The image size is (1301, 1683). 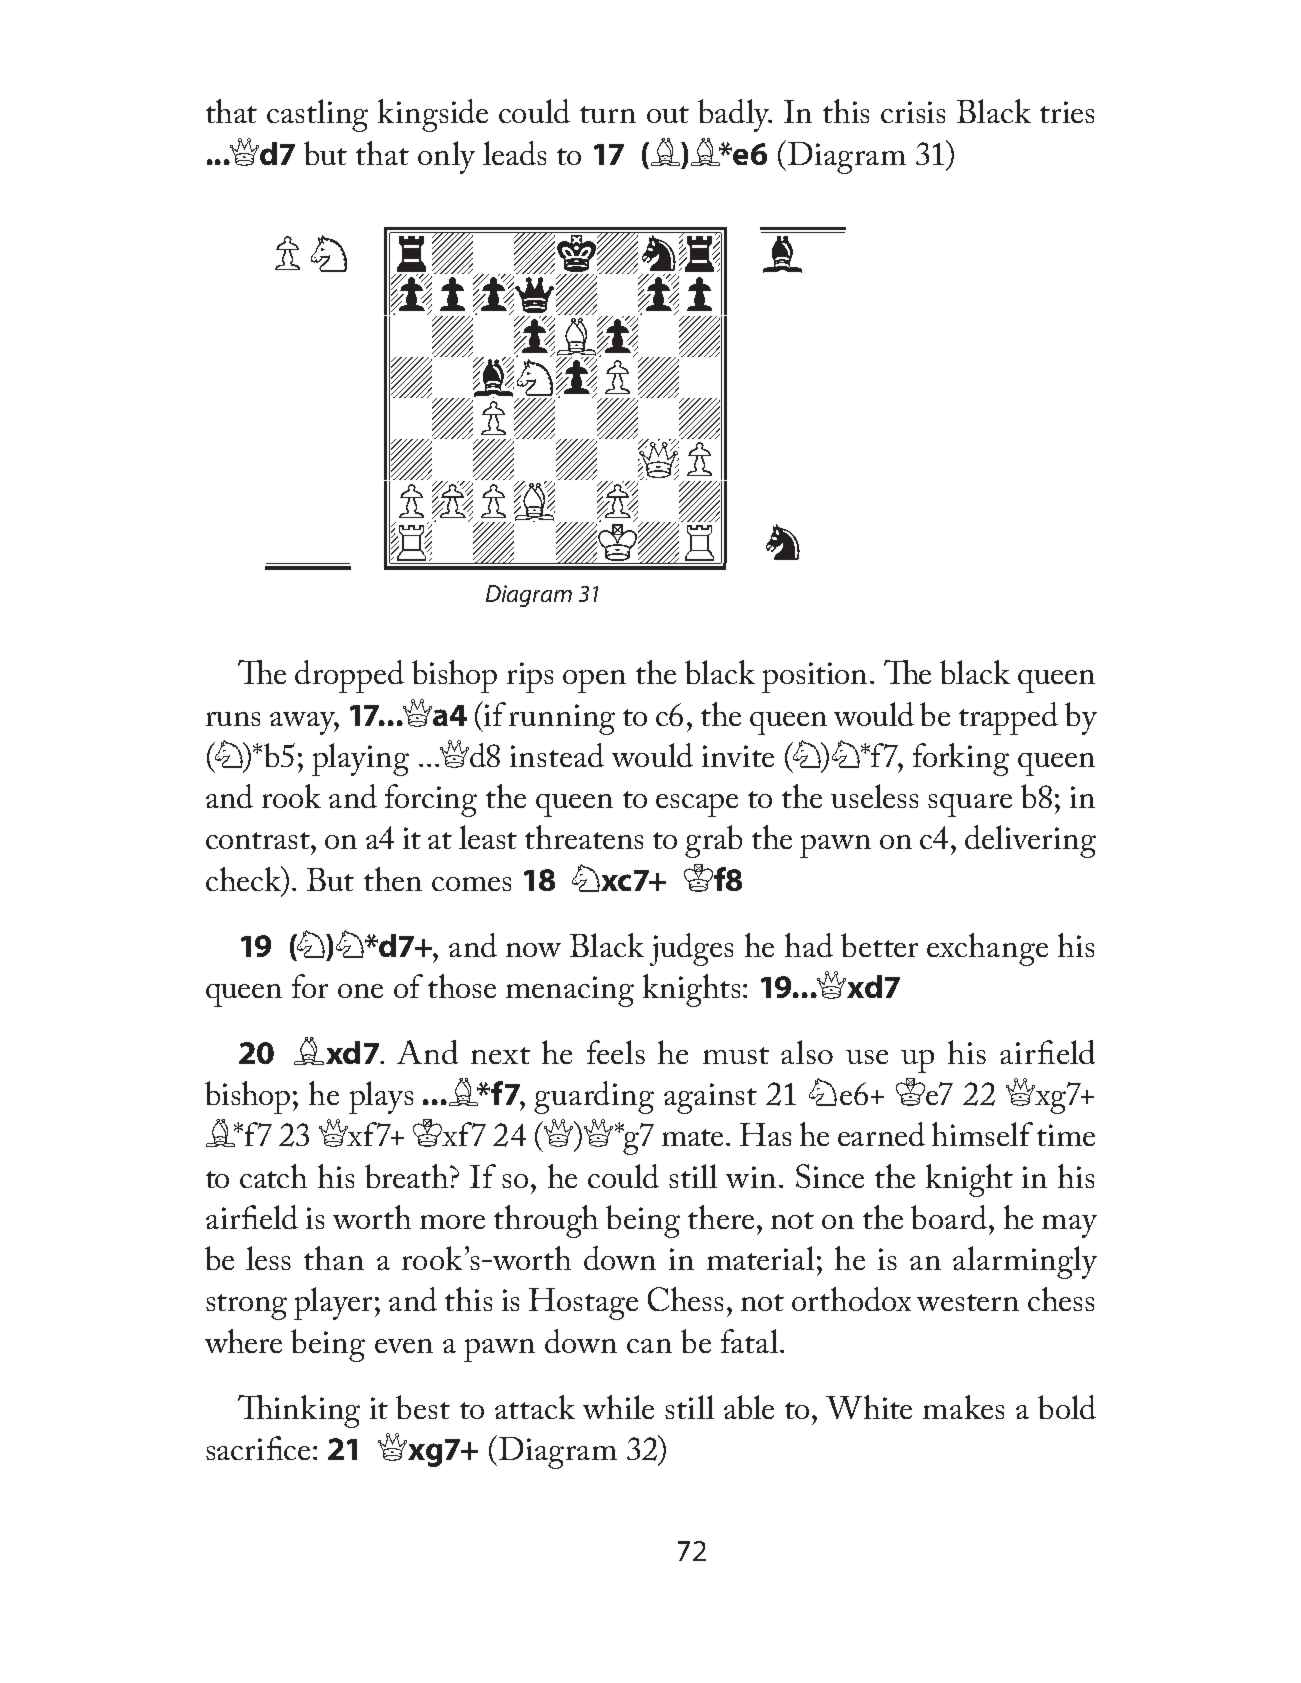 I want to click on open, so click(x=594, y=681).
